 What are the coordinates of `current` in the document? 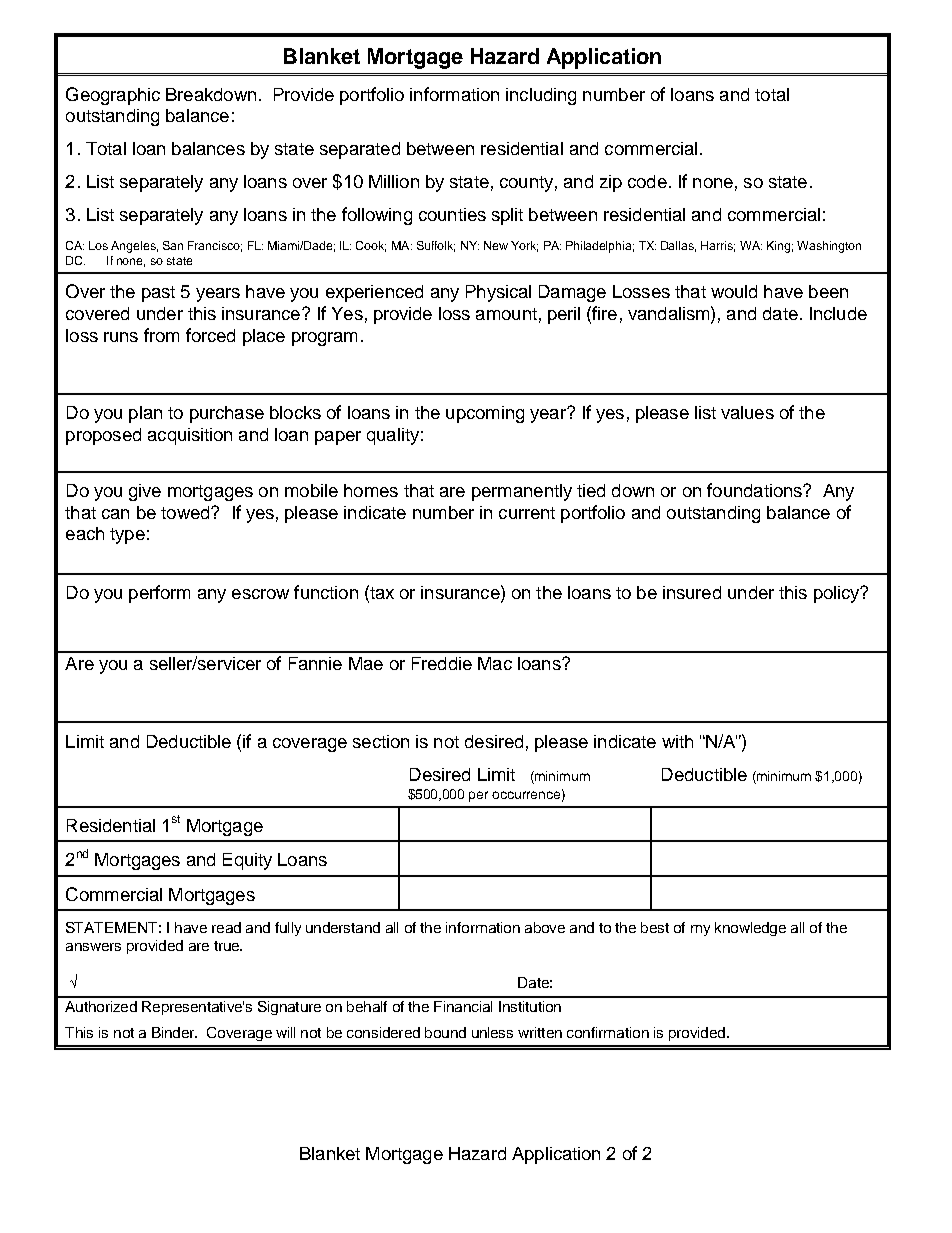 It's located at (527, 513).
